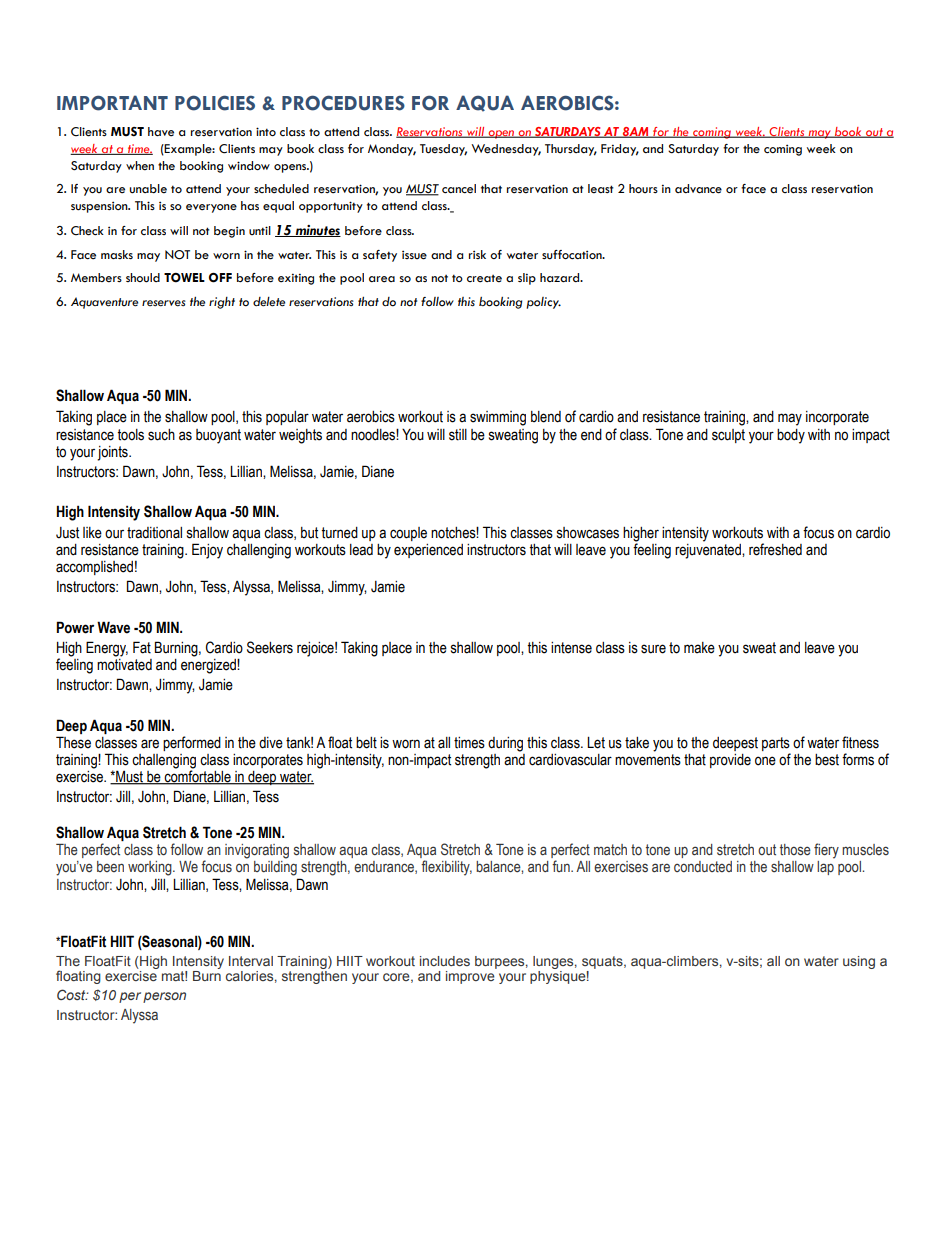 Image resolution: width=952 pixels, height=1233 pixels. Describe the element at coordinates (775, 549) in the screenshot. I see `refreshed` at that location.
